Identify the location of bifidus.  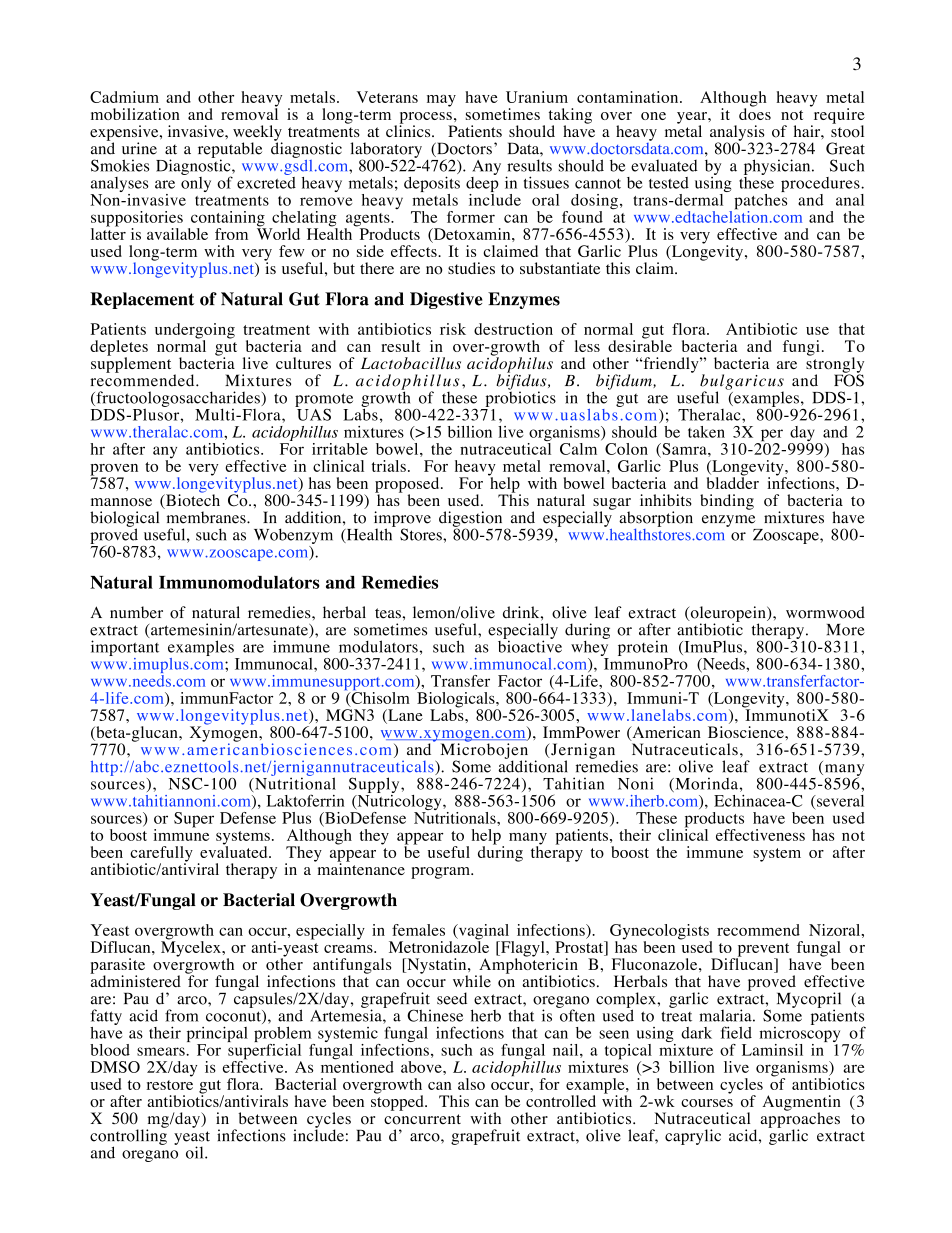
(522, 382).
